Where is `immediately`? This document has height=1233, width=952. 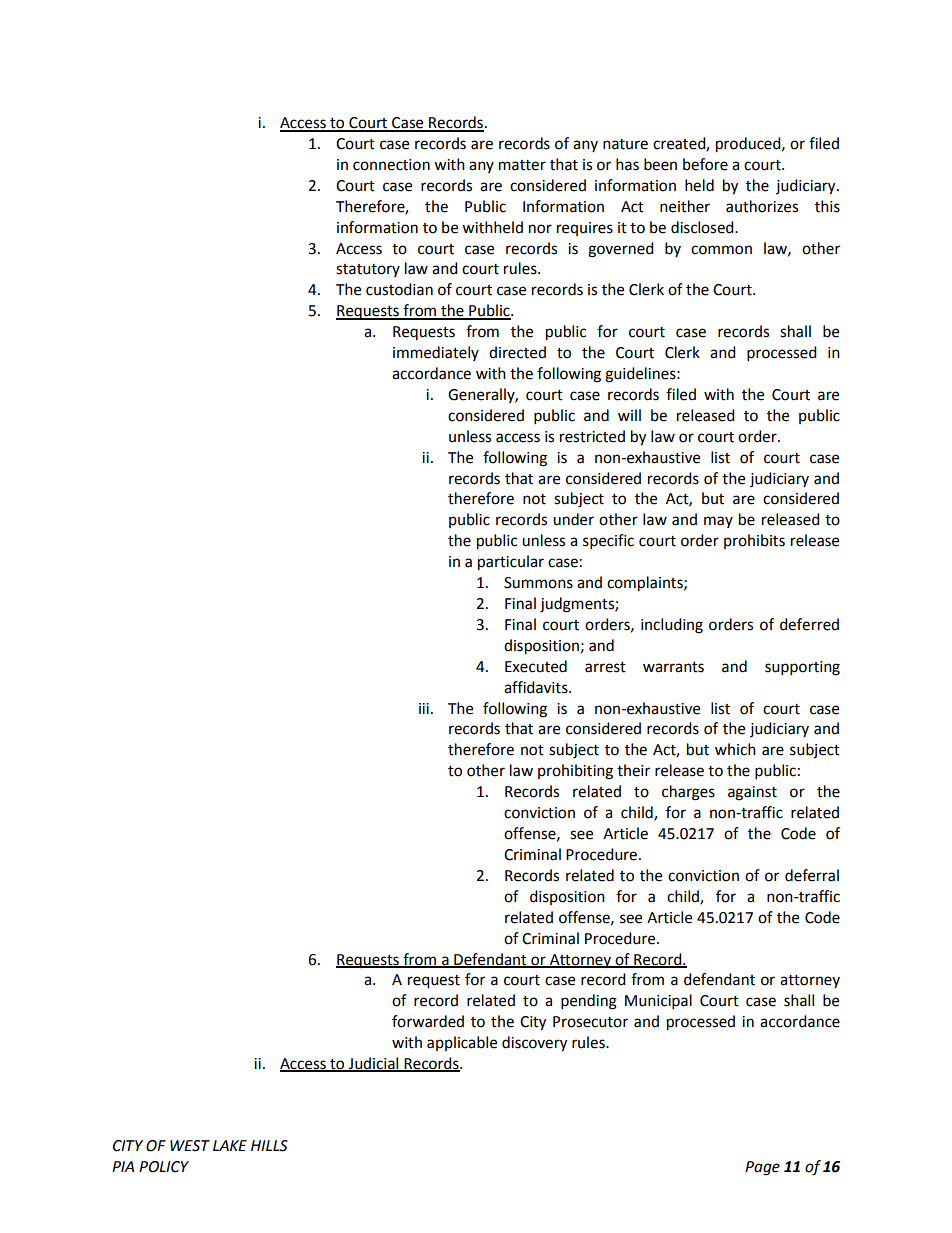
immediately is located at coordinates (436, 353).
